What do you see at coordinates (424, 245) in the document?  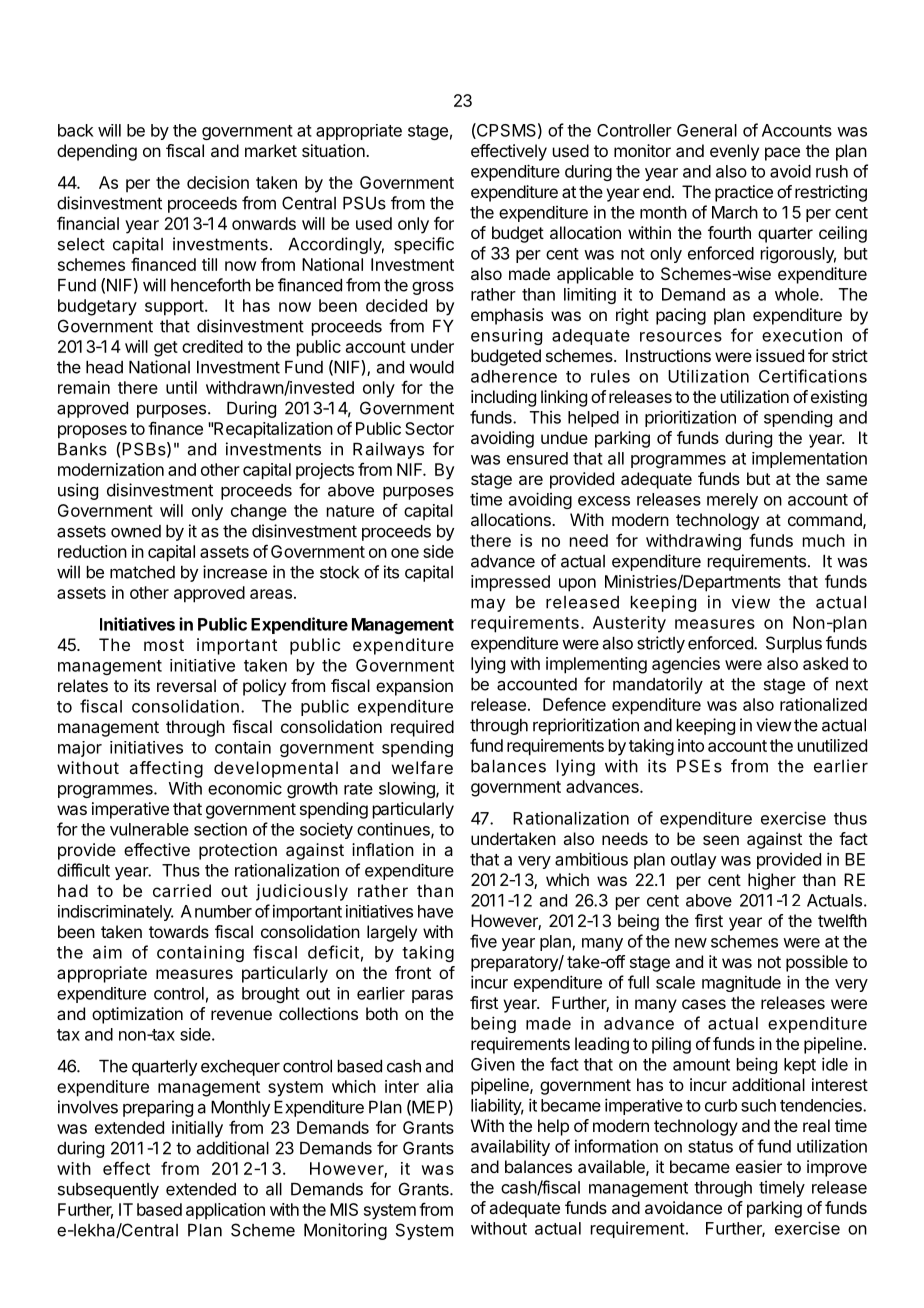 I see `specific` at bounding box center [424, 245].
